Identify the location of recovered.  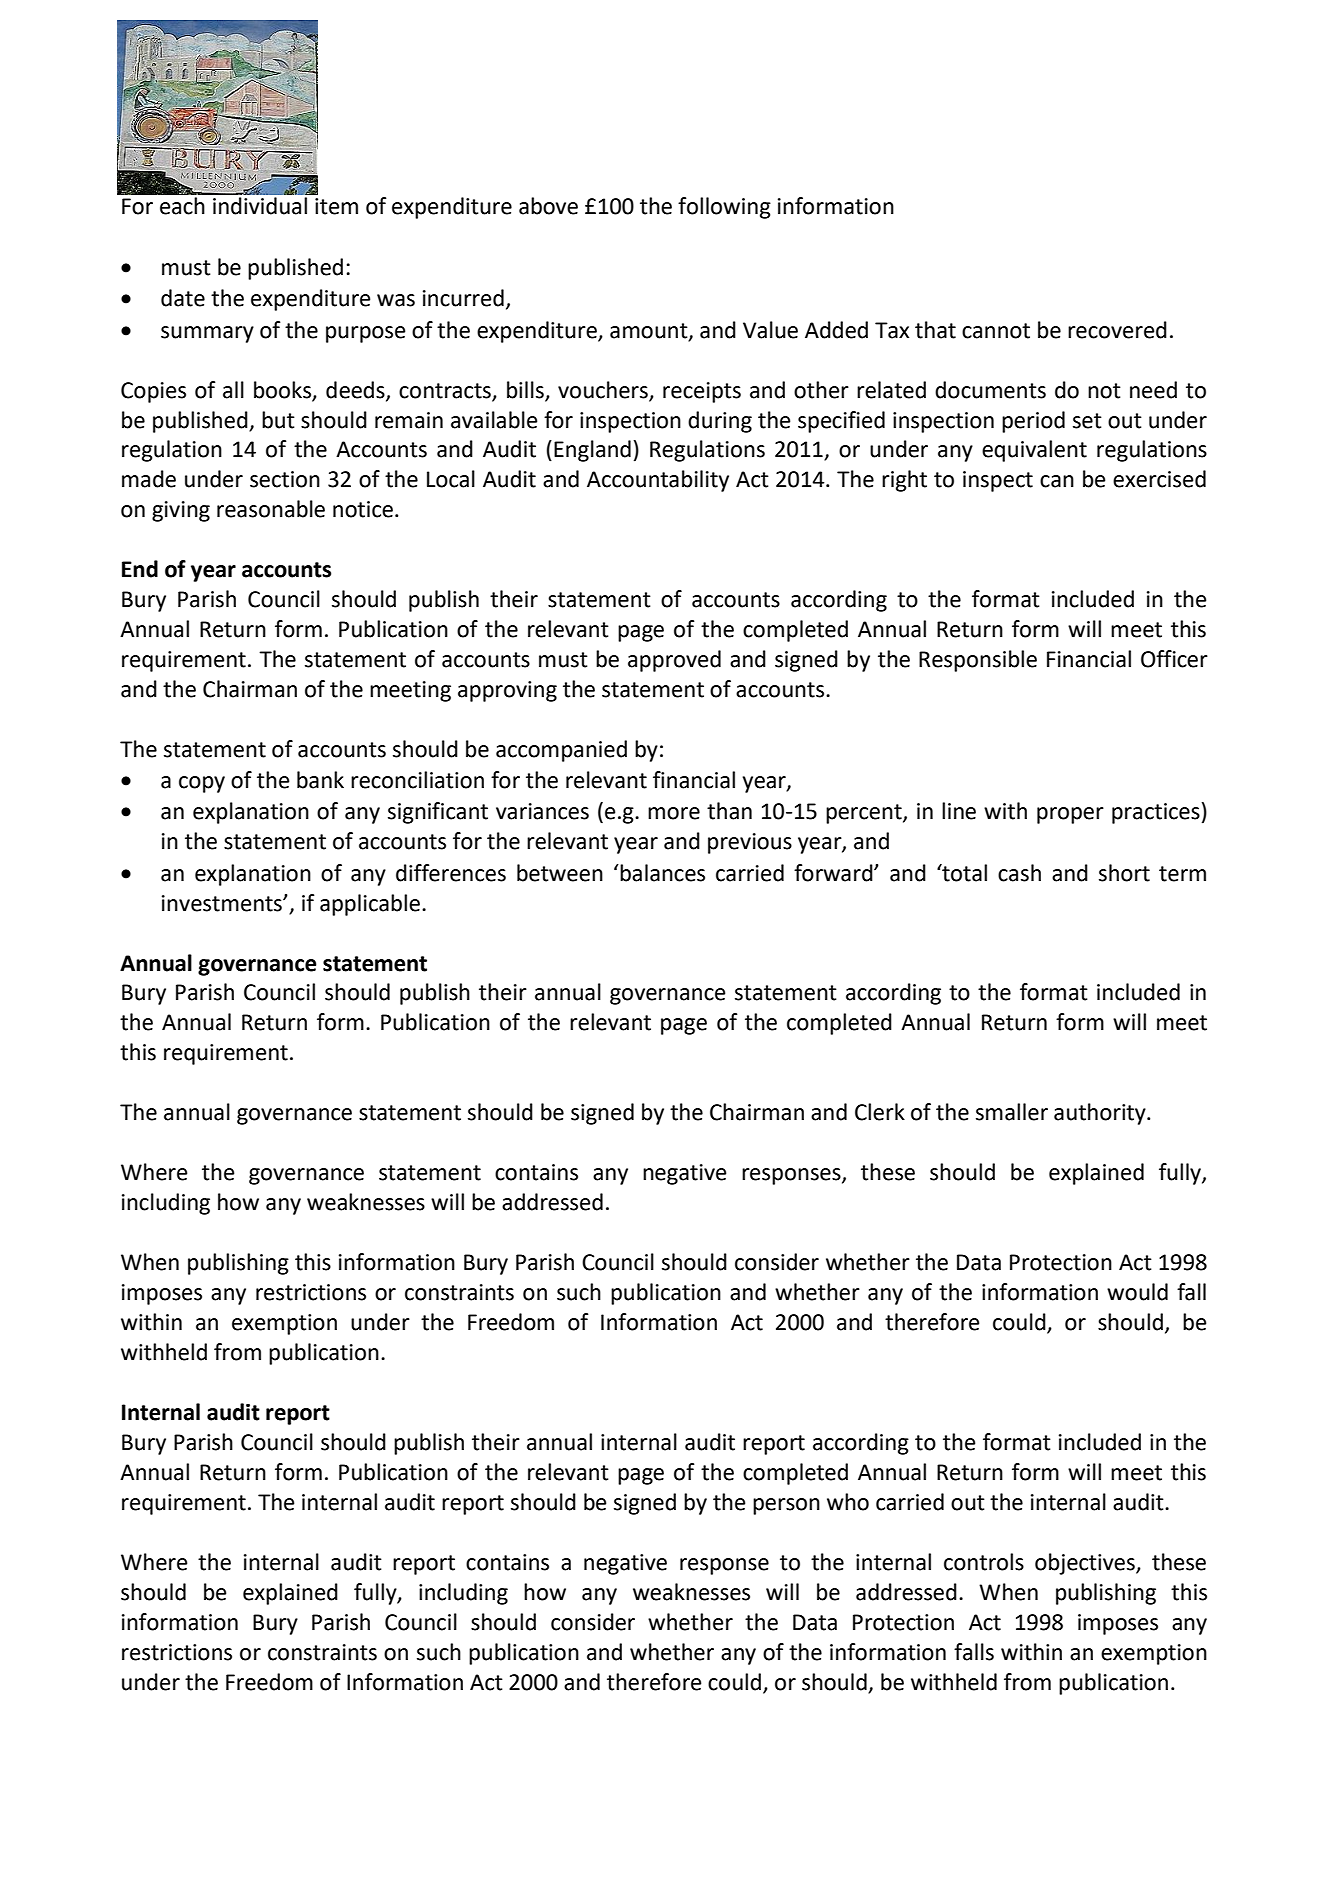
(1117, 330).
